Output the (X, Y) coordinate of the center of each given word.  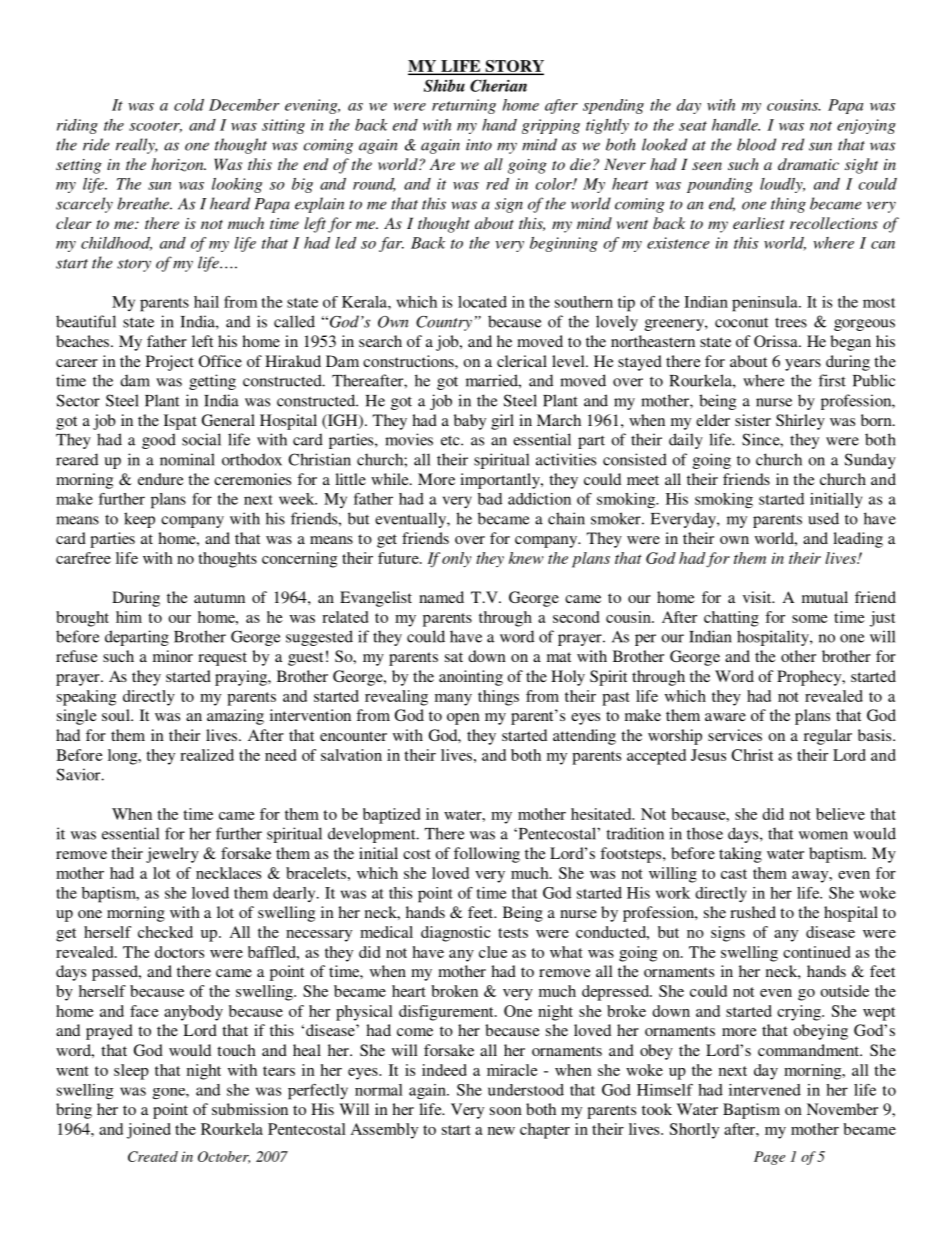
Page (769, 1158)
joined (149, 1131)
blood (756, 144)
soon (506, 1111)
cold (189, 105)
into (479, 145)
